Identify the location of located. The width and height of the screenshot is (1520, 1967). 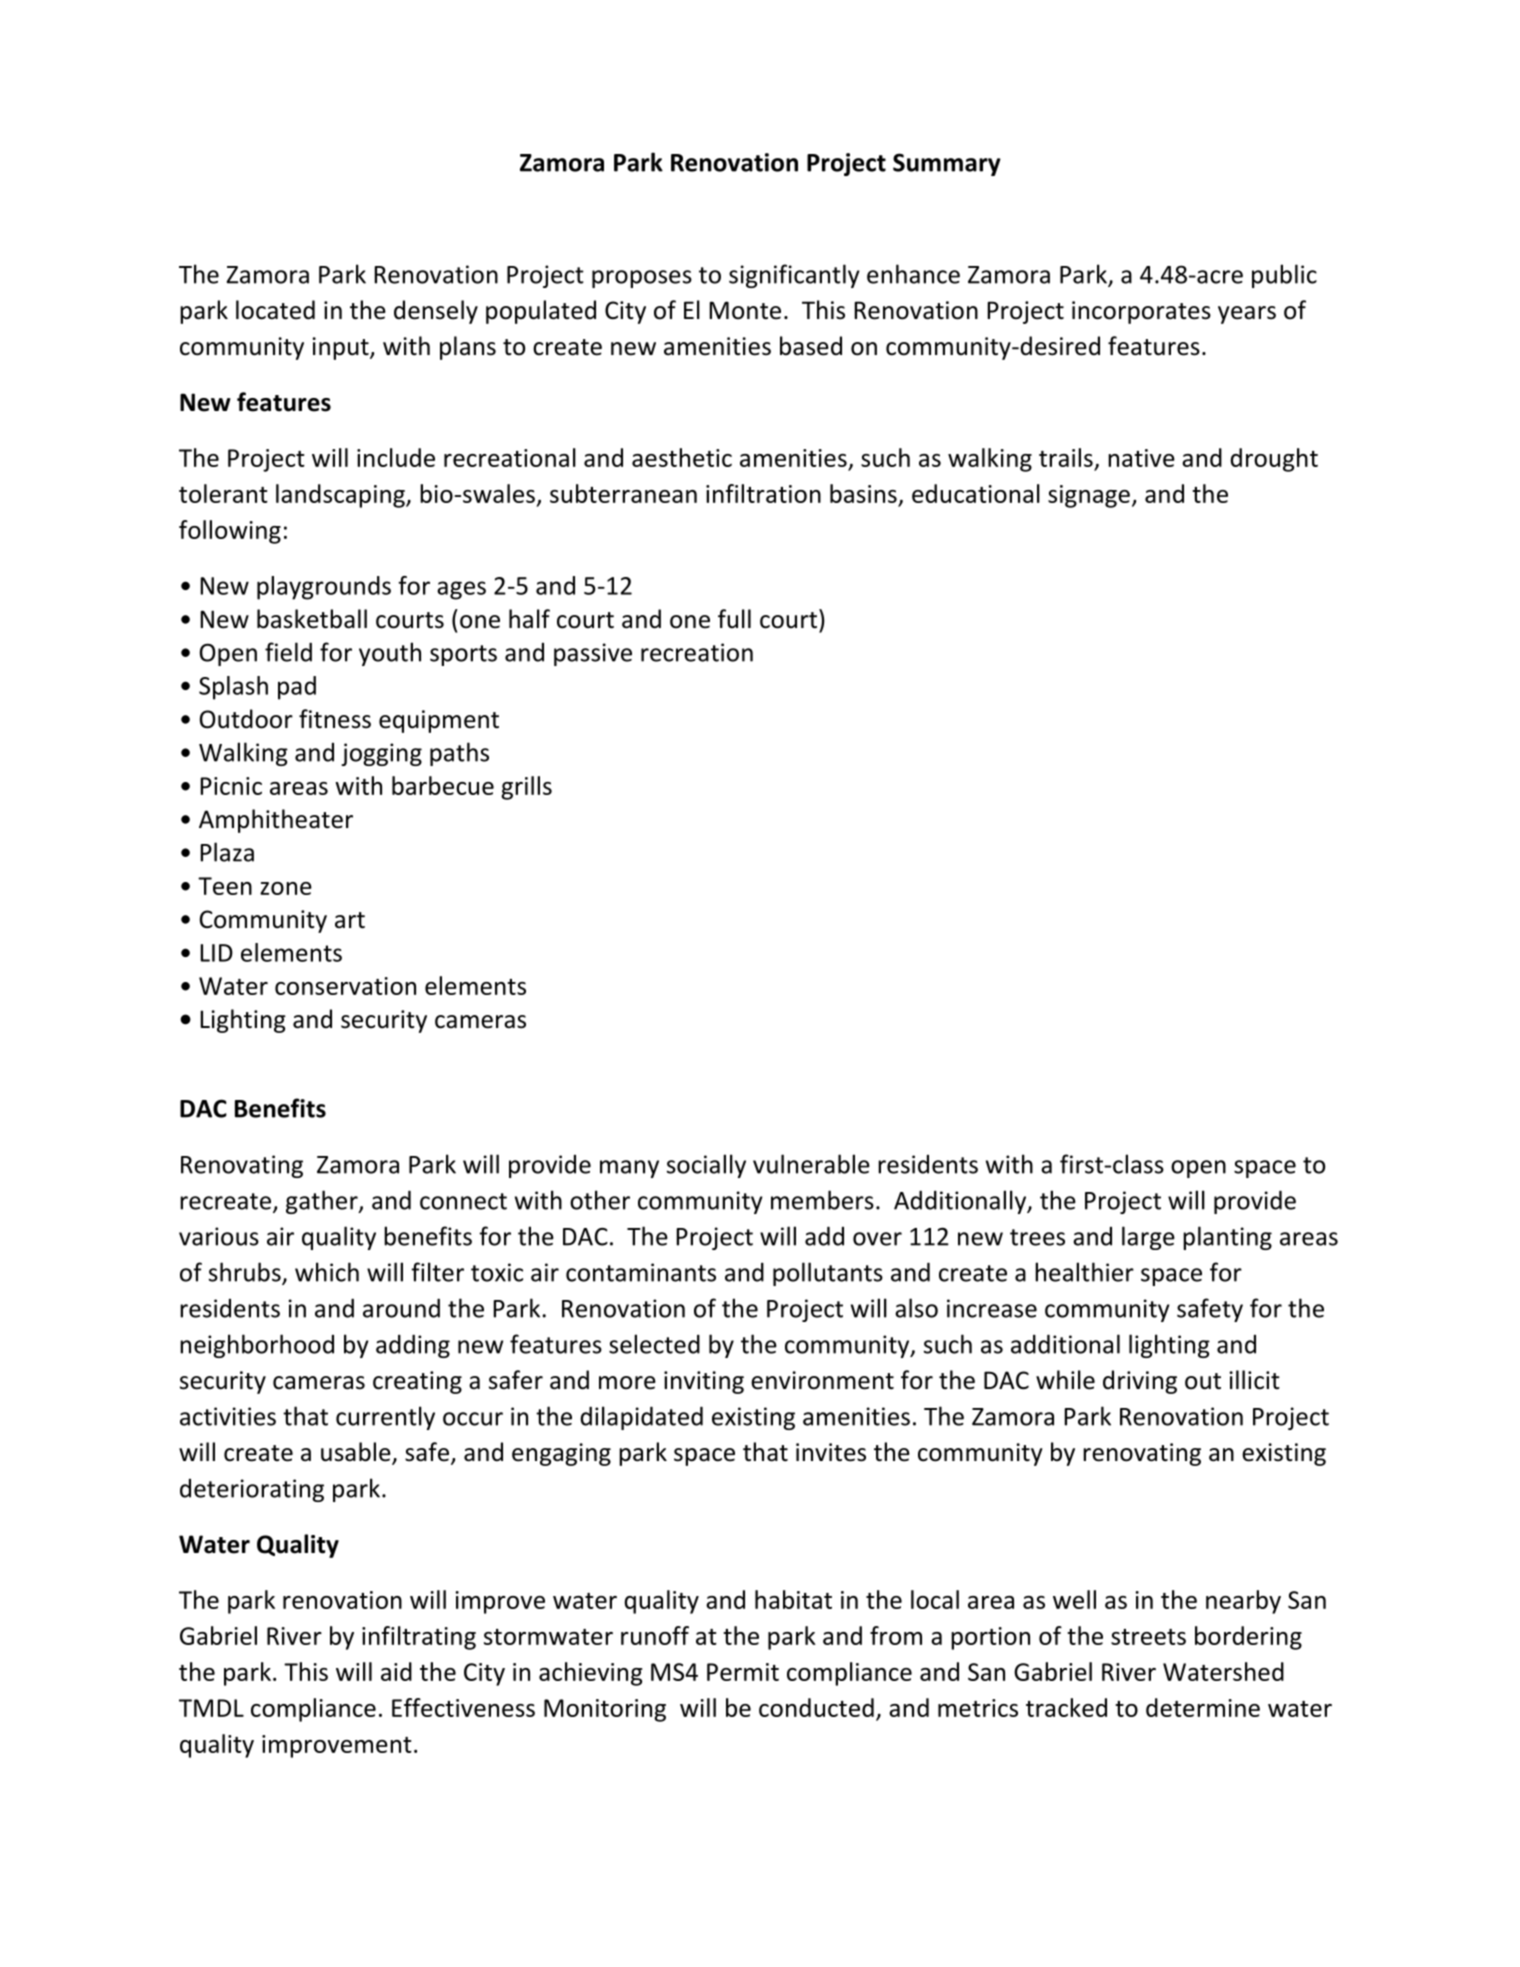
(275, 310).
